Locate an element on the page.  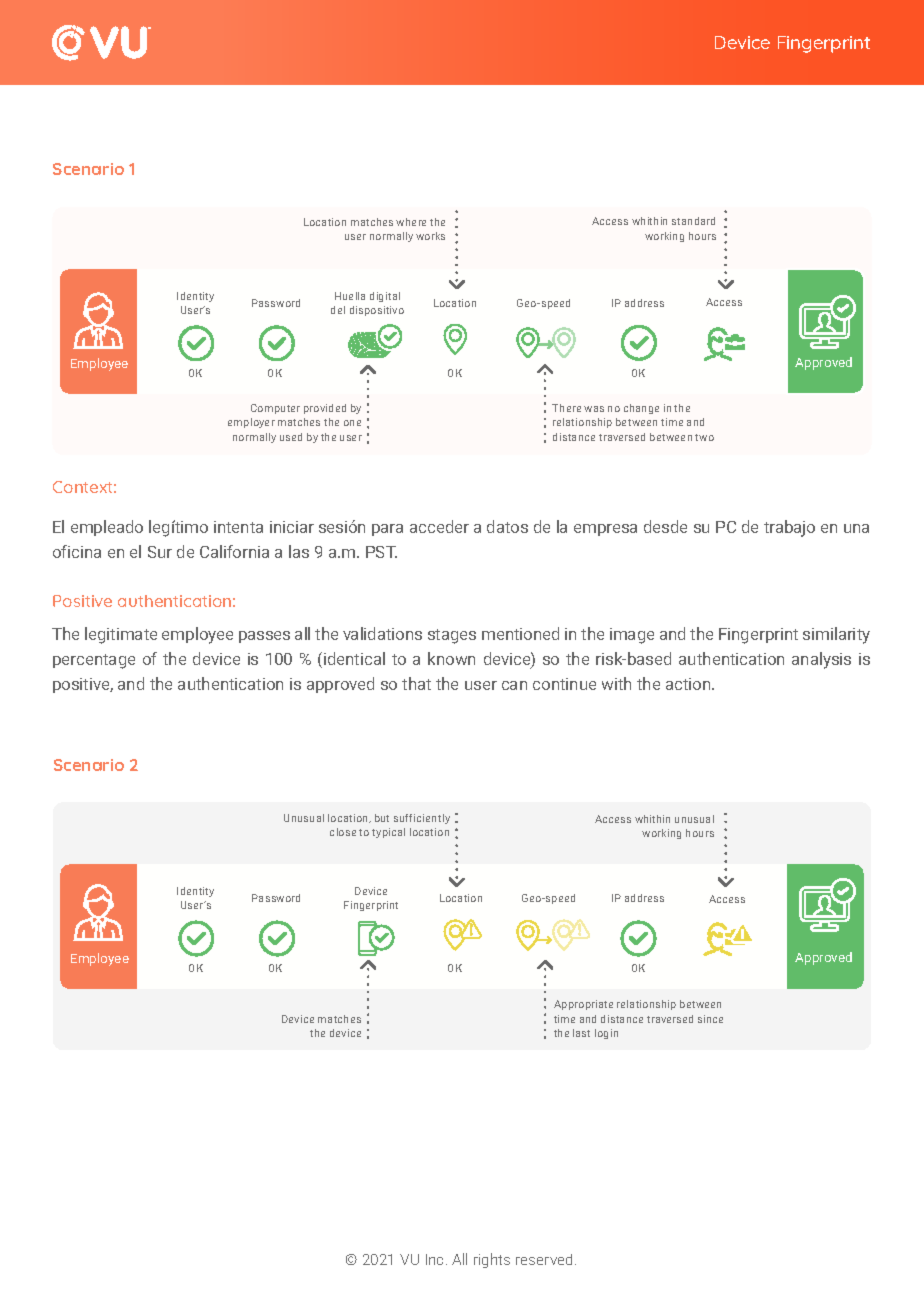
action is located at coordinates (689, 684).
